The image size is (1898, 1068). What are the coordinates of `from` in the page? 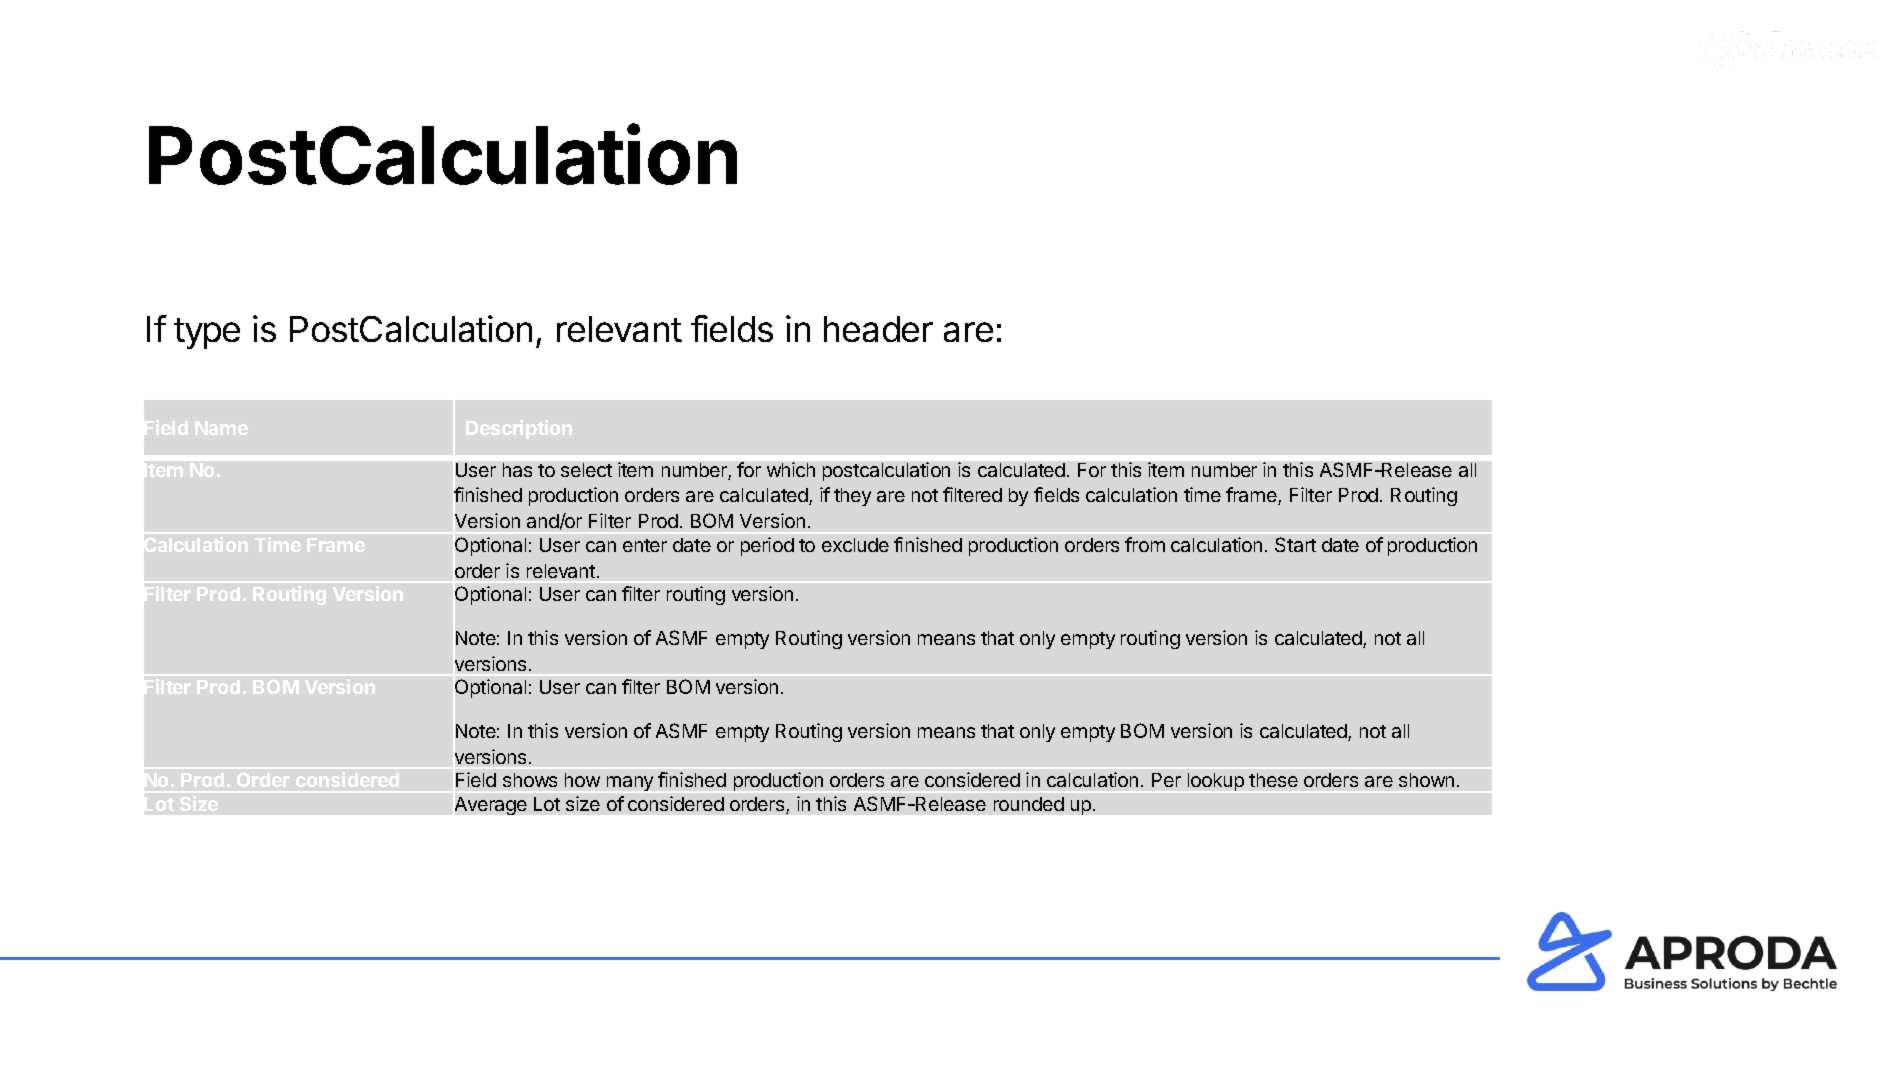 It's located at (1145, 544).
